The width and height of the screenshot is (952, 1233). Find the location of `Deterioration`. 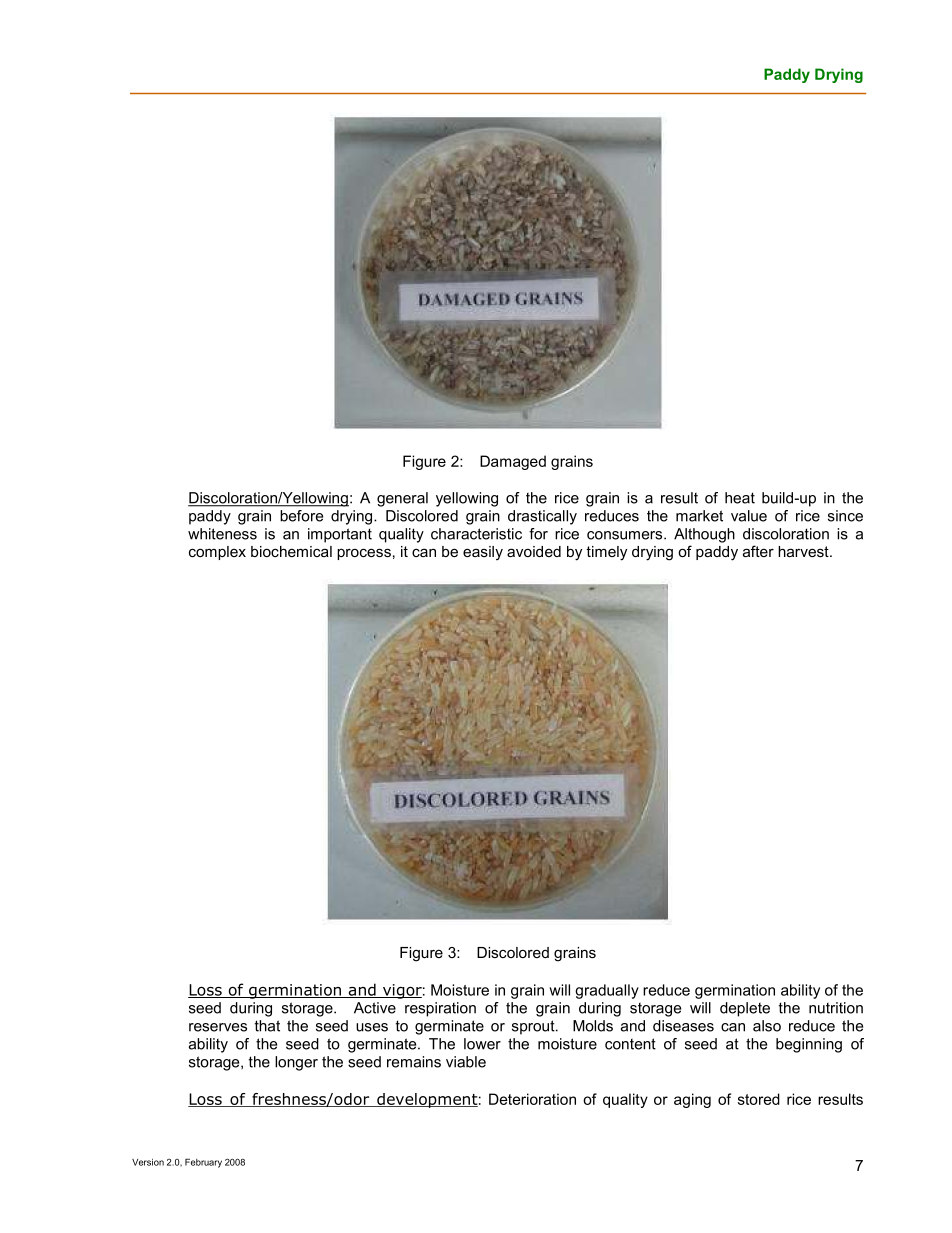

Deterioration is located at coordinates (532, 1099).
